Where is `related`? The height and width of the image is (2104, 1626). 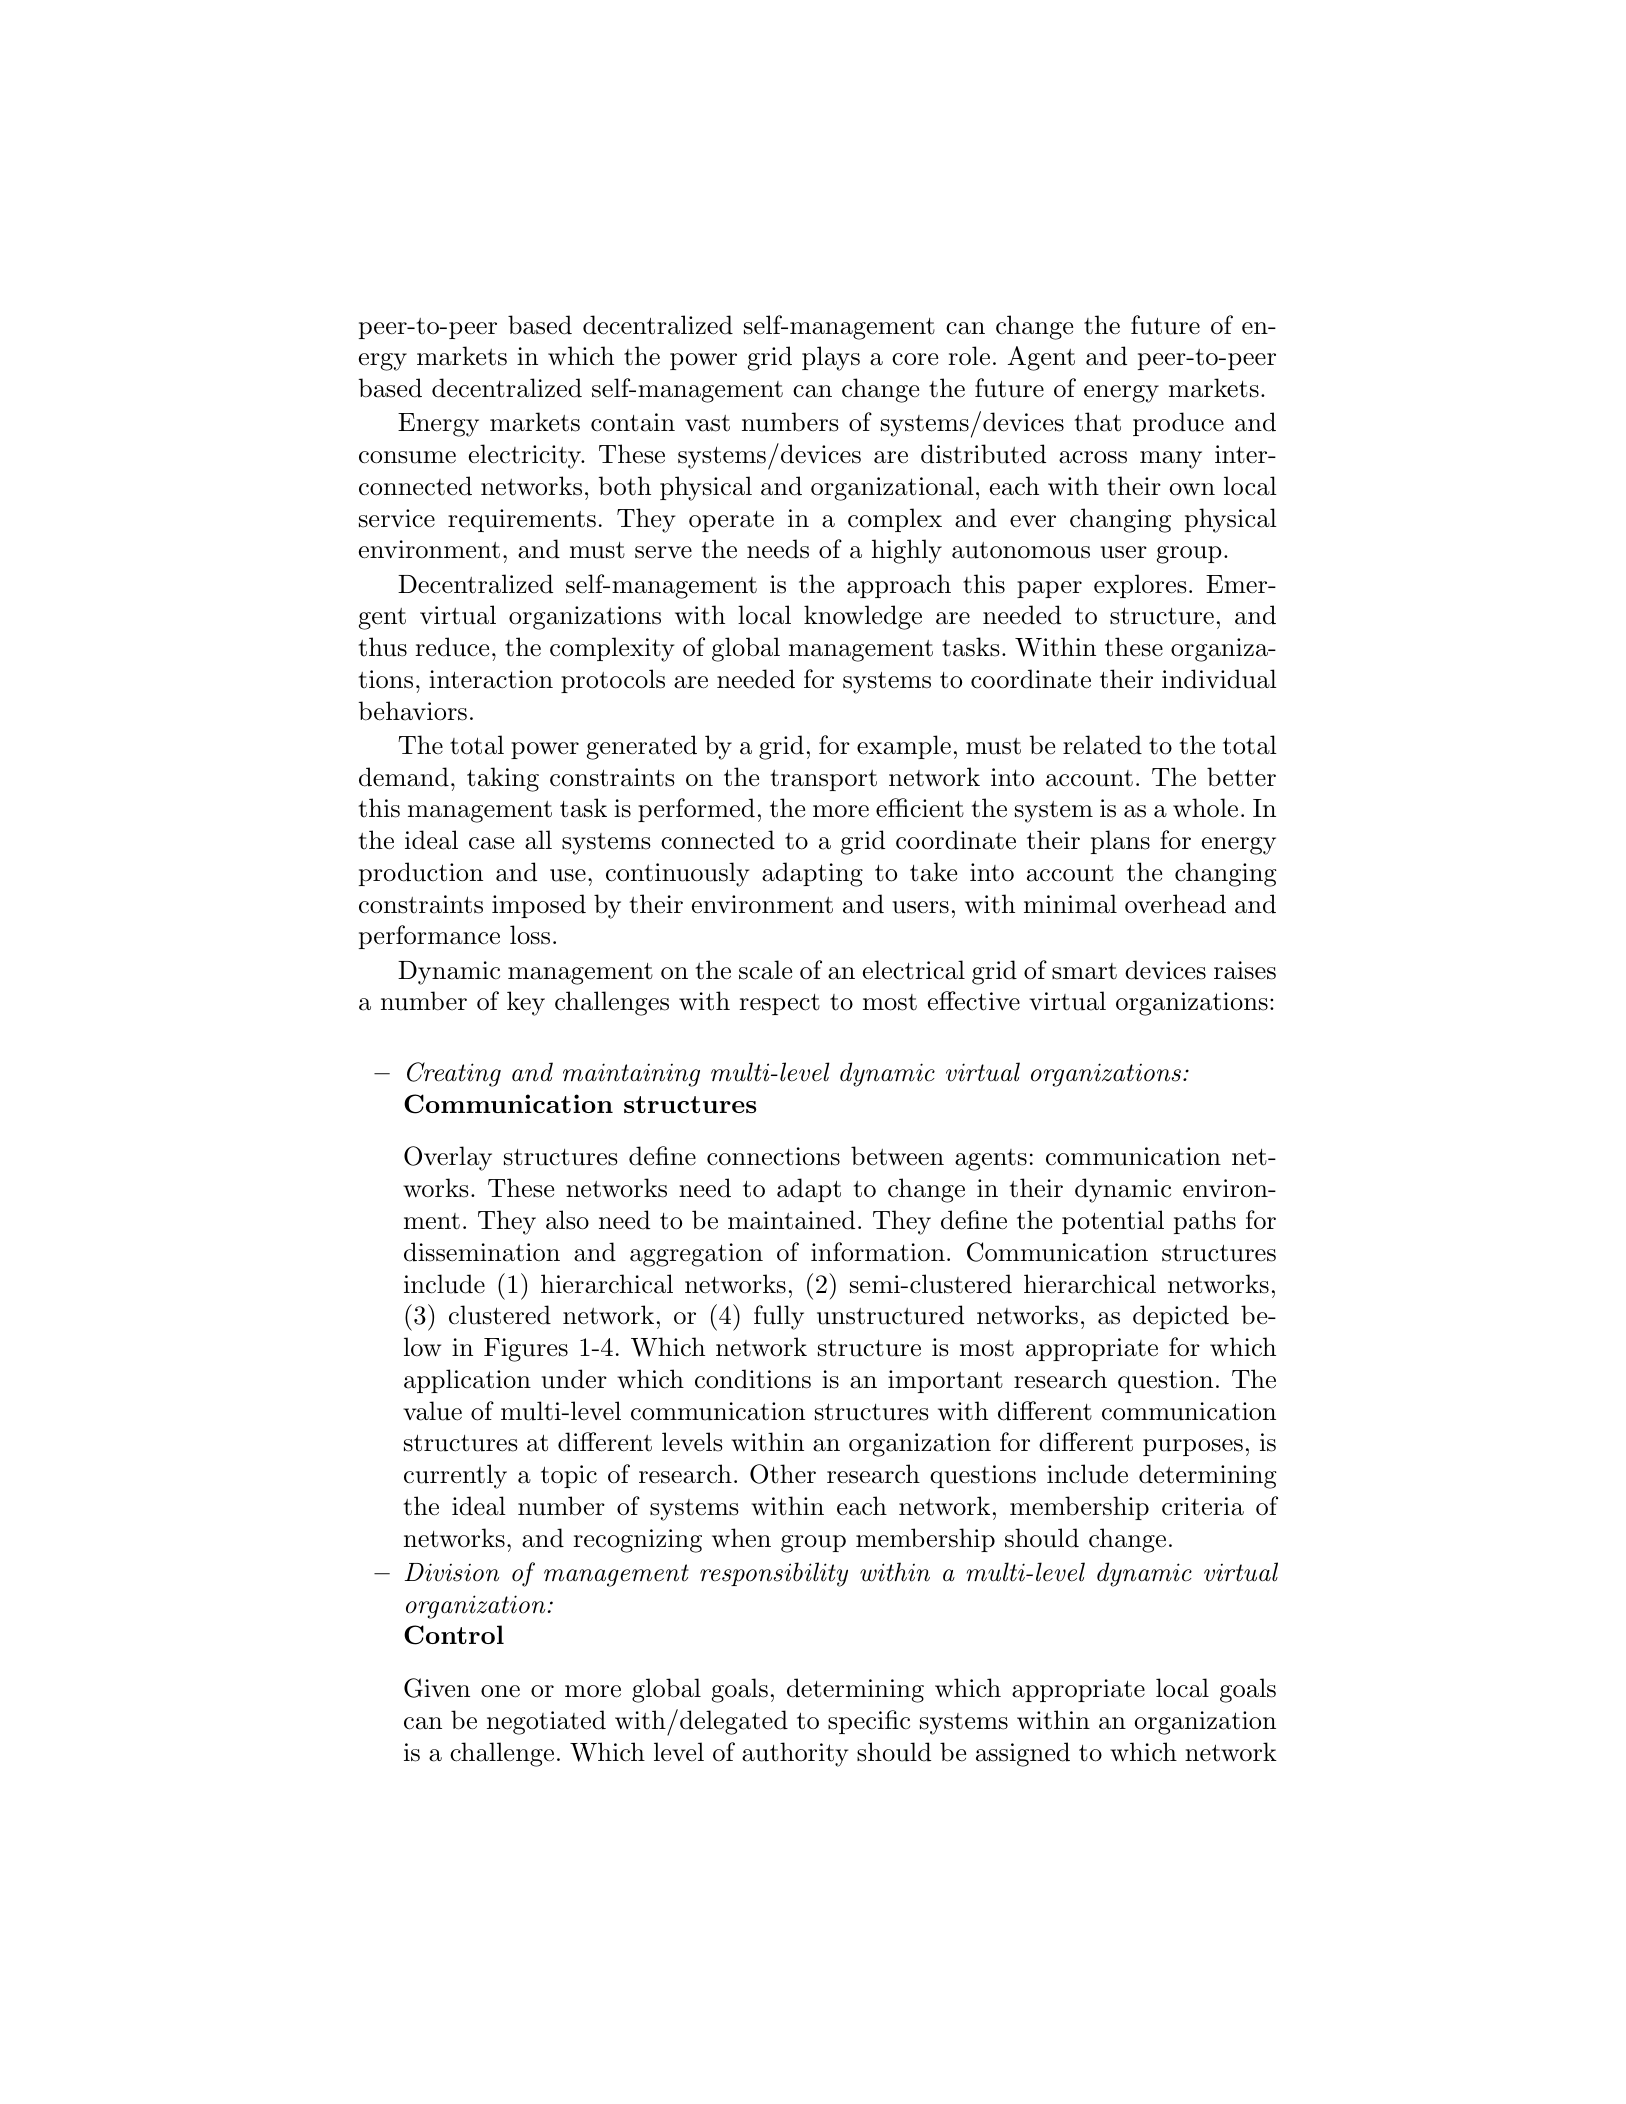
related is located at coordinates (1102, 745).
